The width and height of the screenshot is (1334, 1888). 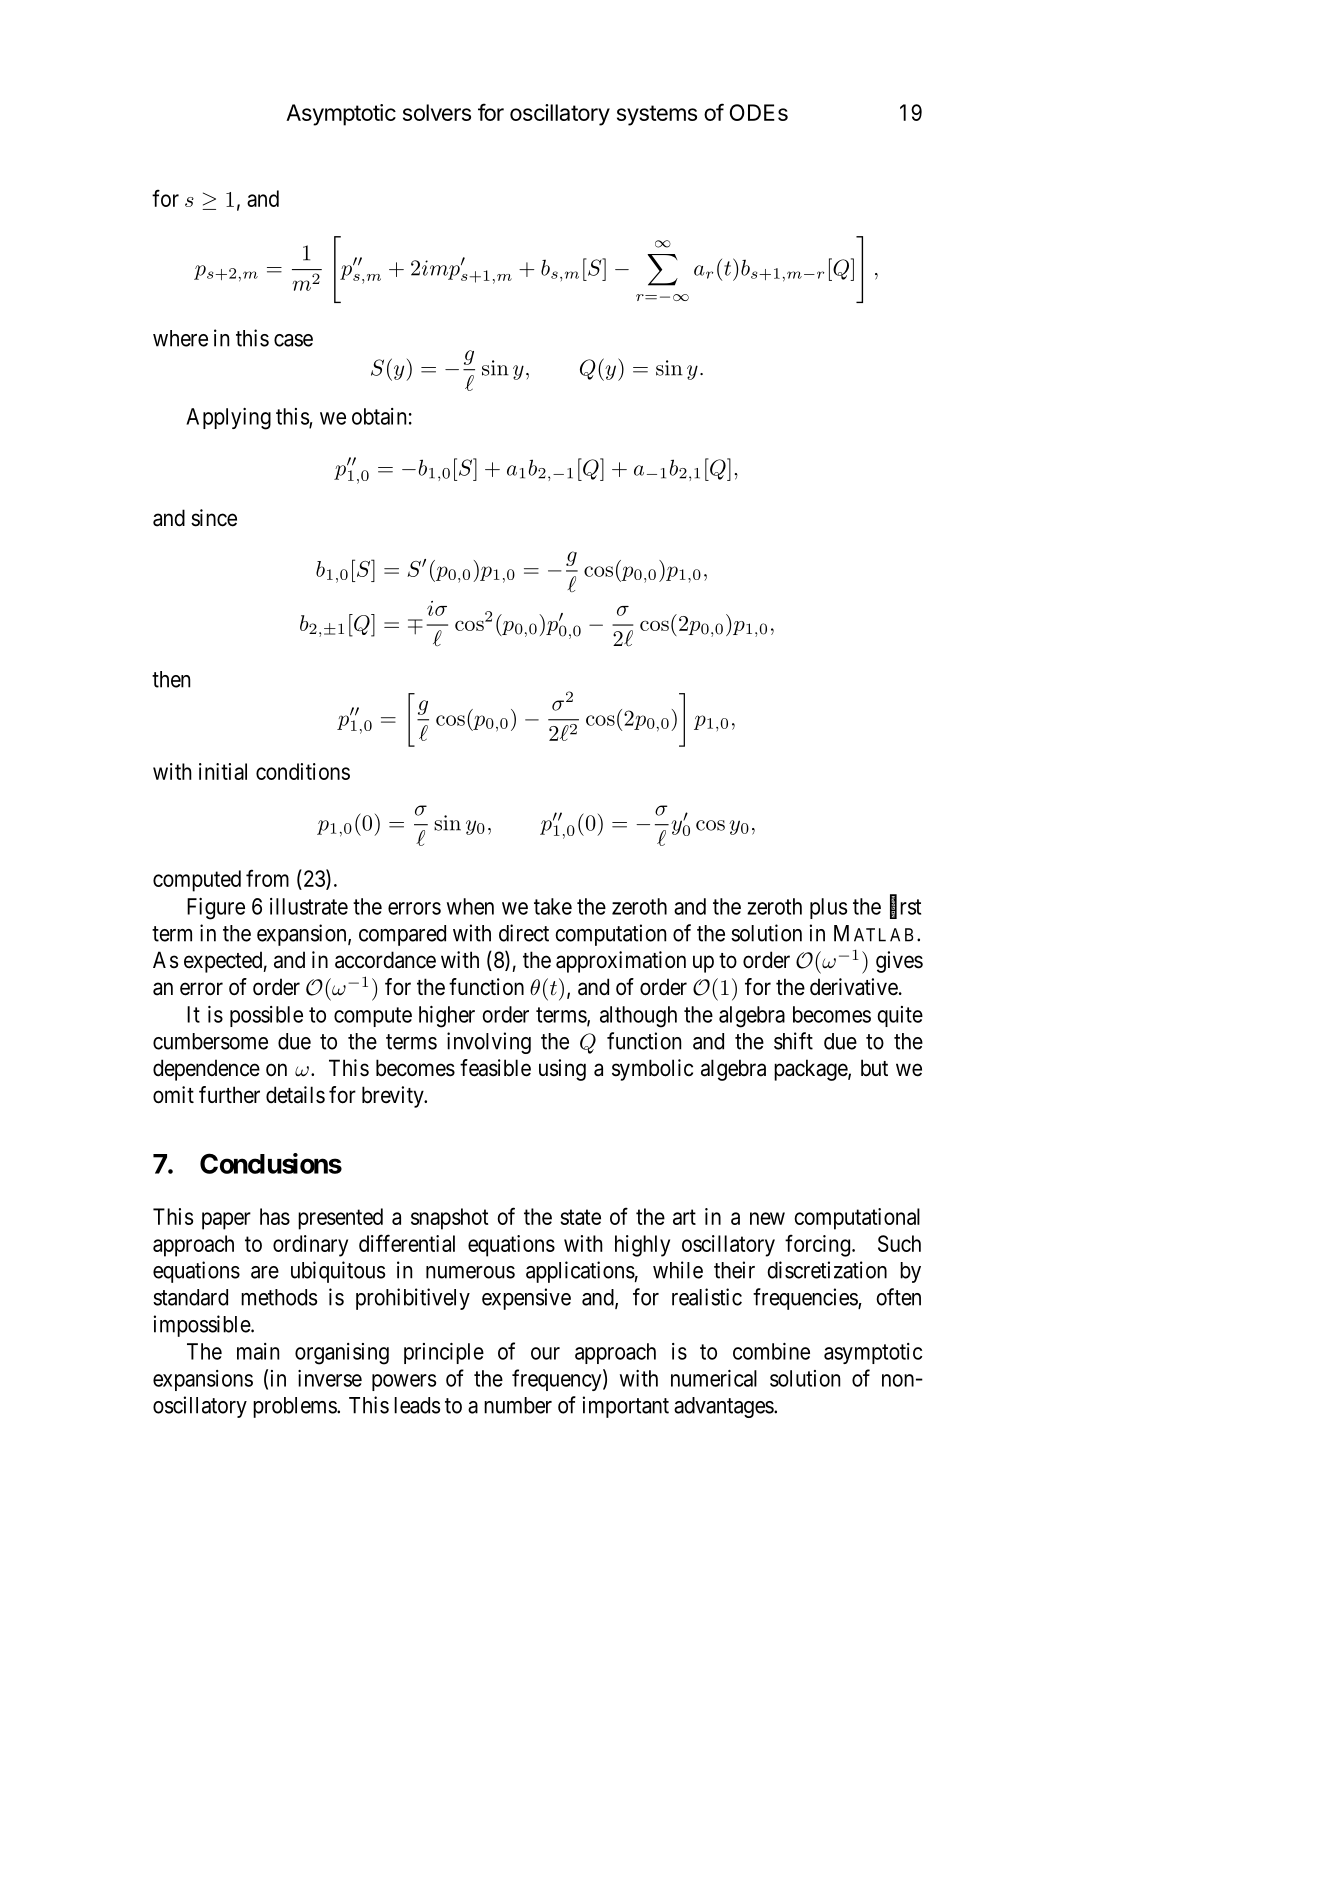 What do you see at coordinates (657, 115) in the screenshot?
I see `systems` at bounding box center [657, 115].
